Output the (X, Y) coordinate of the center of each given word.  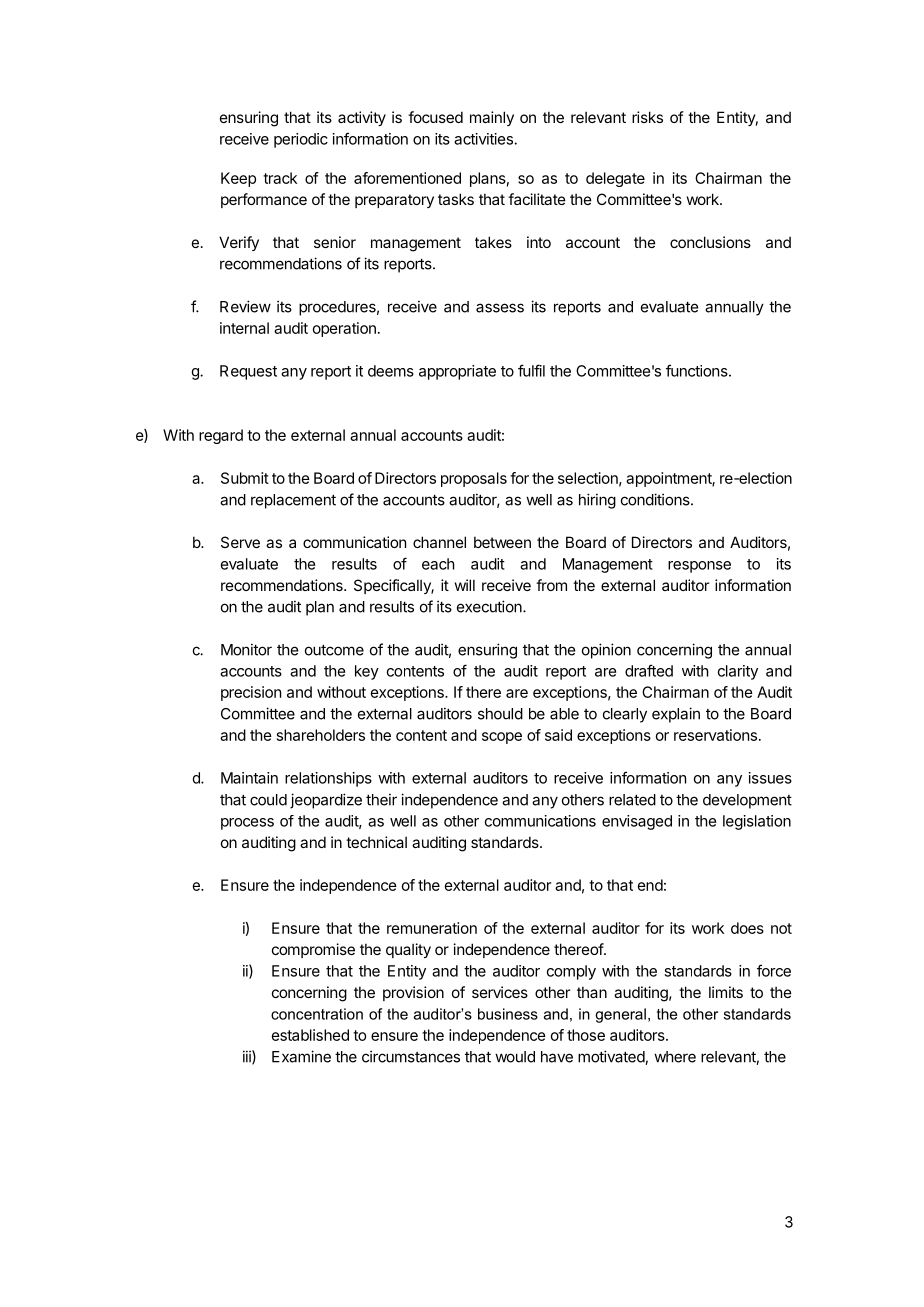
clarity (738, 672)
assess (500, 308)
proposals (474, 479)
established (310, 1035)
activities (484, 139)
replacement (293, 501)
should (500, 714)
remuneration (432, 928)
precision (251, 693)
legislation (757, 822)
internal (244, 328)
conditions (656, 499)
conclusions (710, 242)
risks (647, 117)
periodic (301, 140)
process (247, 824)
